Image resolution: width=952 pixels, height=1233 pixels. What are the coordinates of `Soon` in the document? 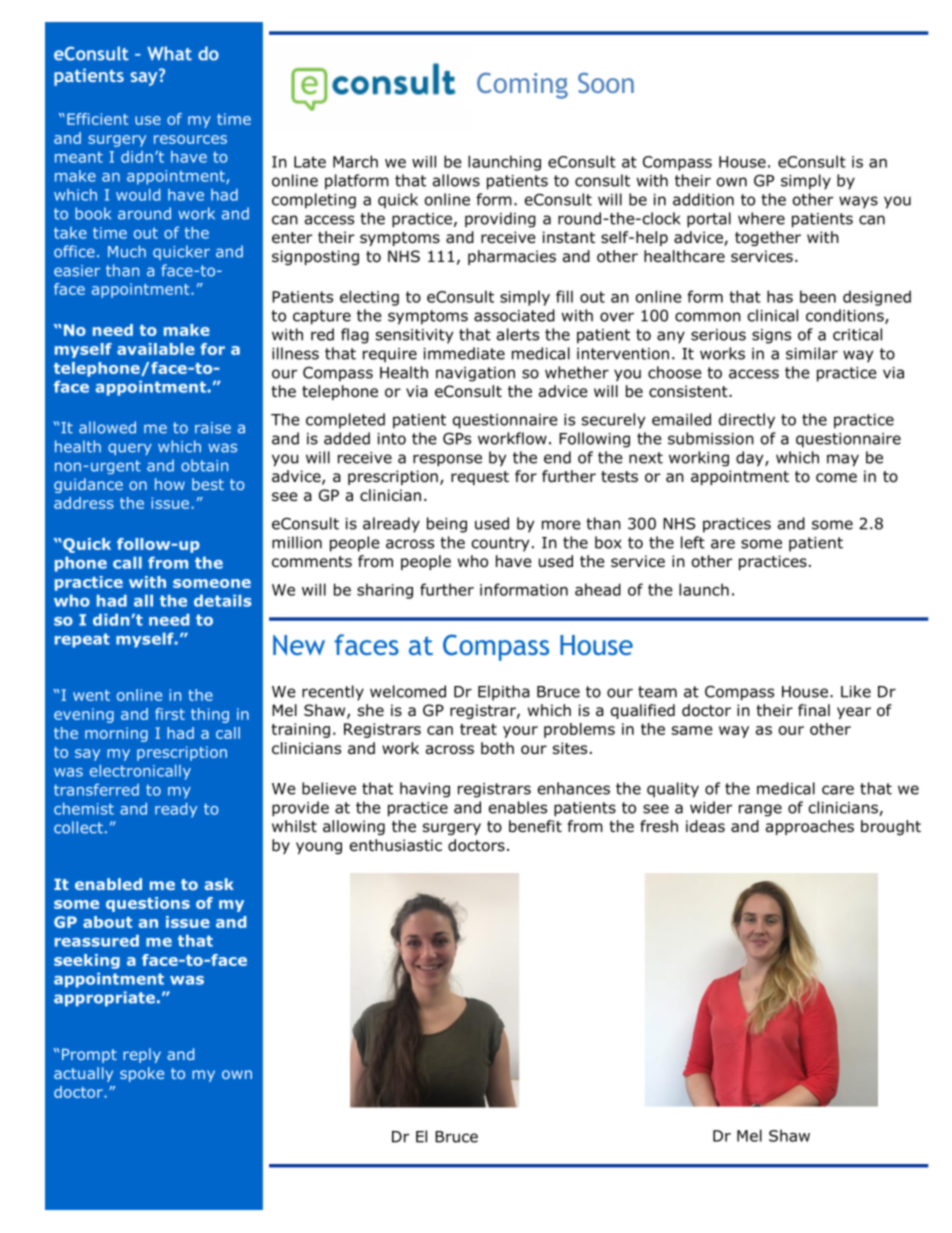 It's located at (606, 83).
